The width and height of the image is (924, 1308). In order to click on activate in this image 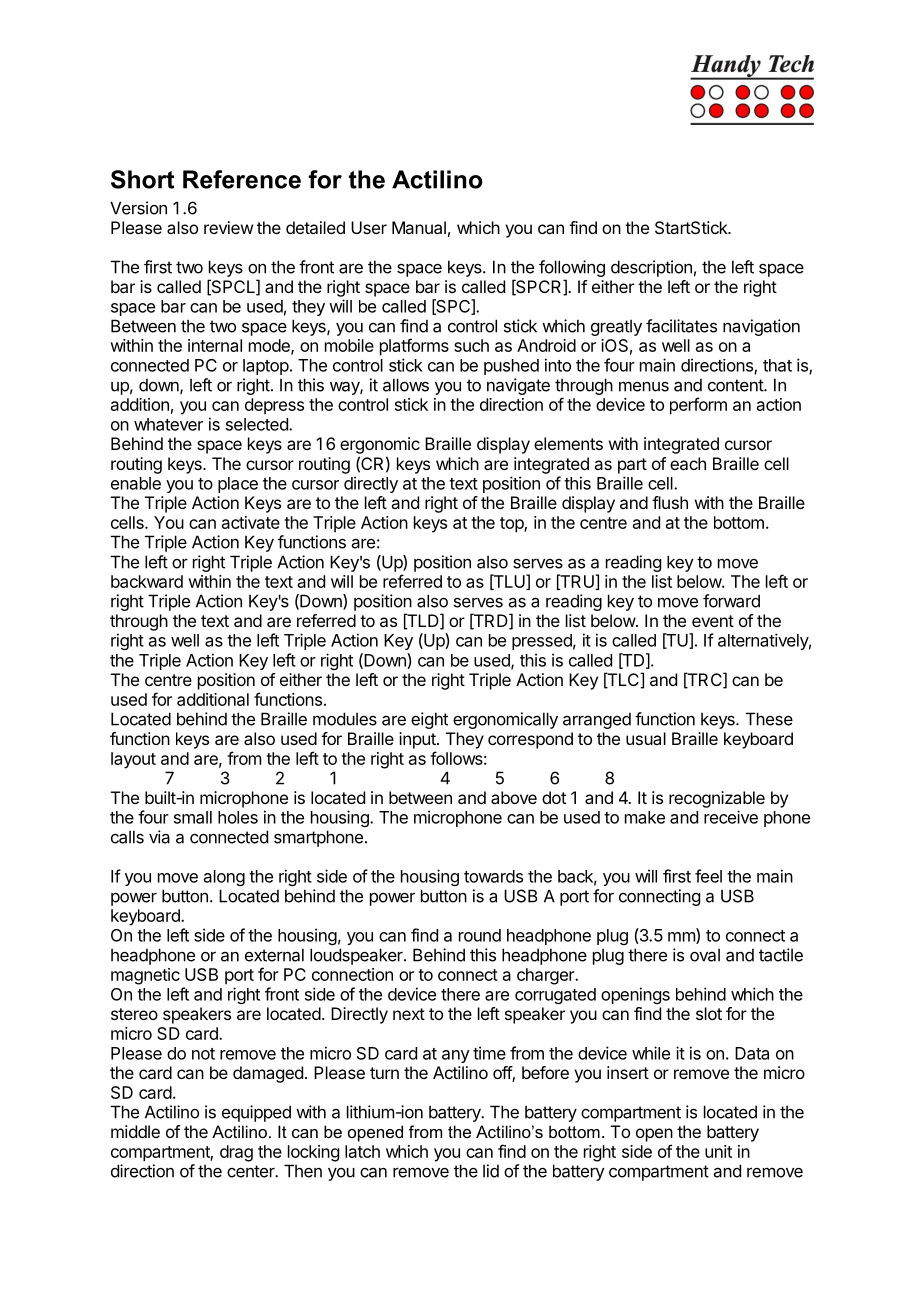, I will do `click(251, 522)`.
